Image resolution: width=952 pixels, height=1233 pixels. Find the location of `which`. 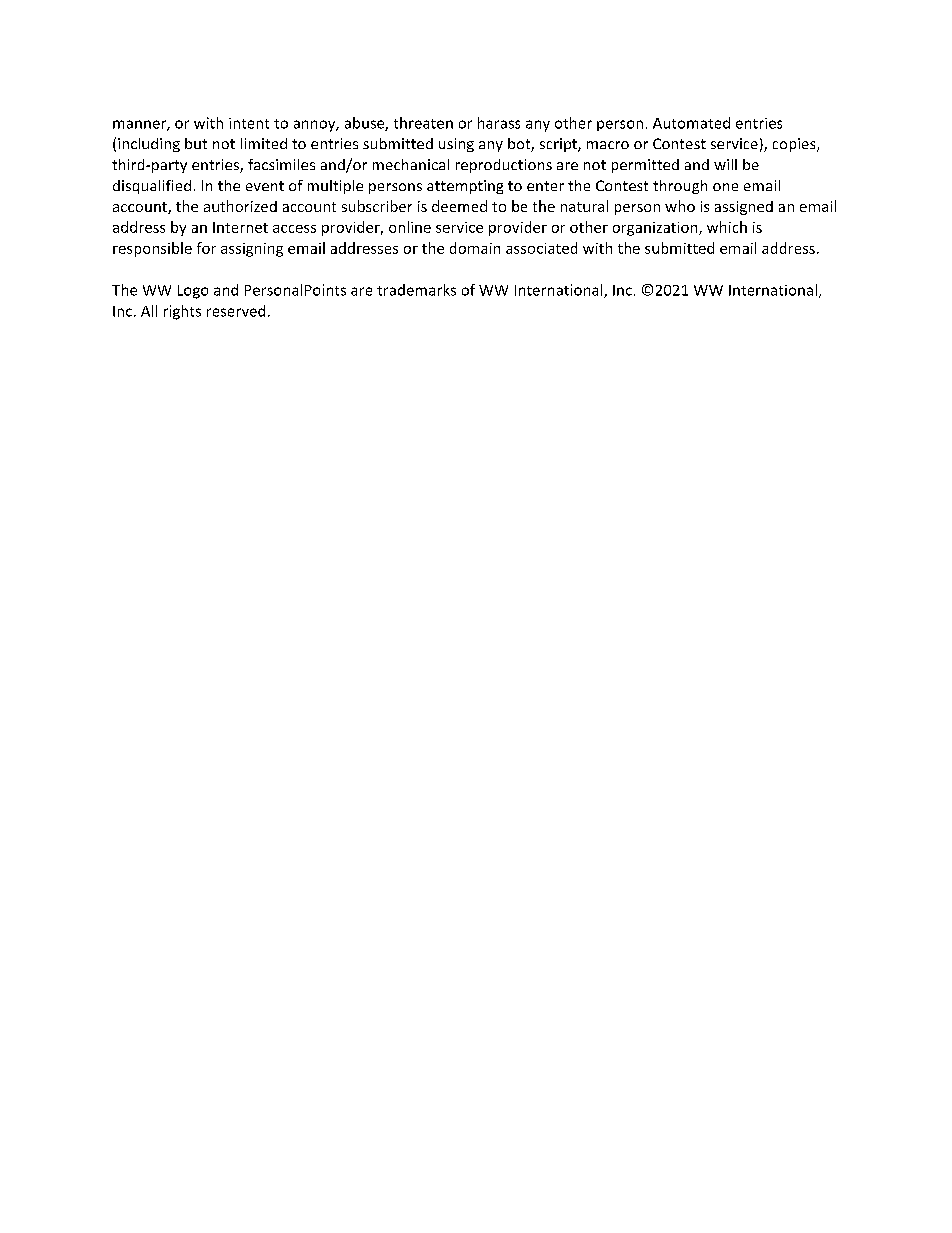

which is located at coordinates (727, 227).
